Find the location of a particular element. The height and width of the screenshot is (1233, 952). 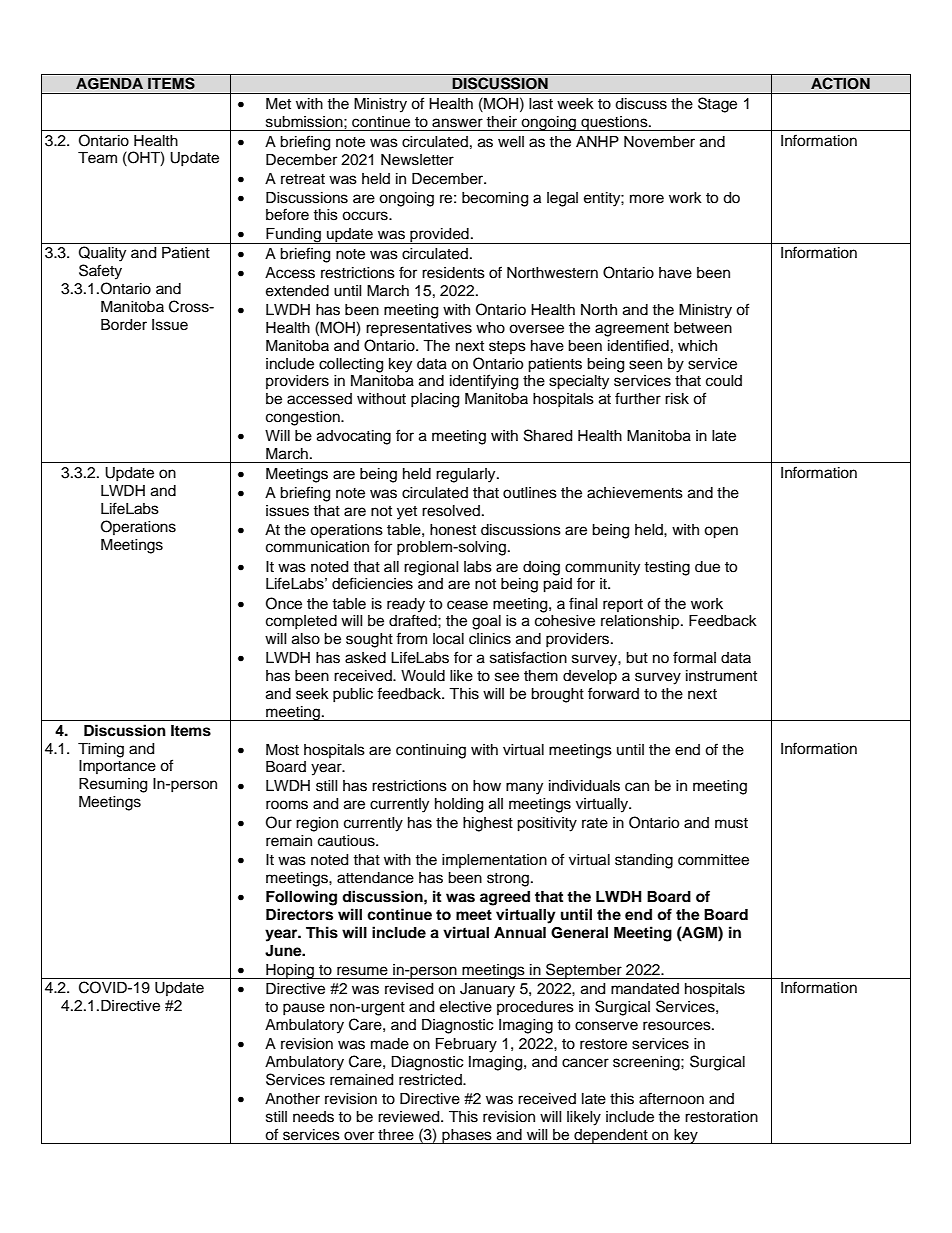

relationship is located at coordinates (641, 622).
